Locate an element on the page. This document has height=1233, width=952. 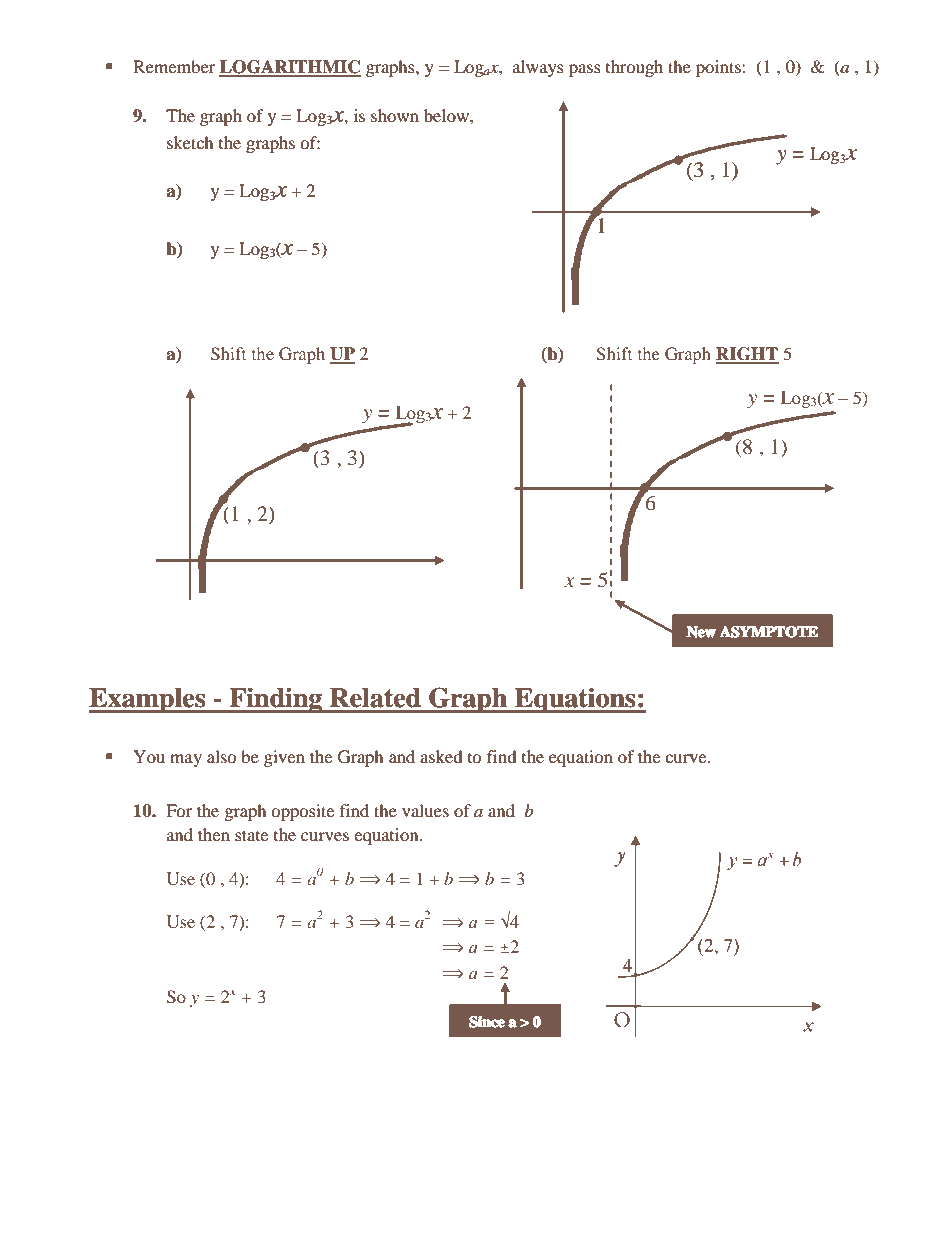
opposite is located at coordinates (302, 812).
